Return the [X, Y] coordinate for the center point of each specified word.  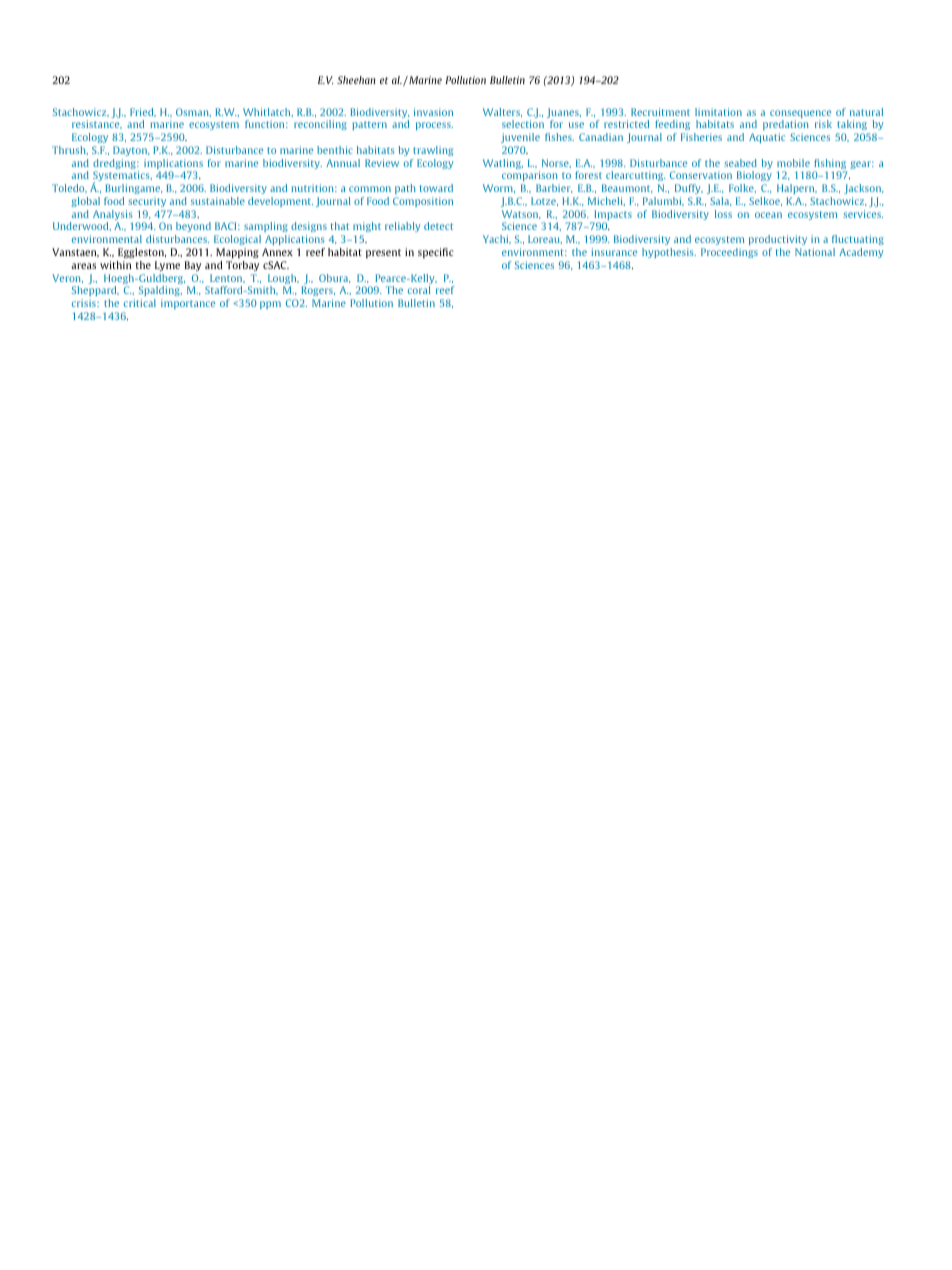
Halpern [797, 189]
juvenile [520, 138]
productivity [778, 240]
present [383, 253]
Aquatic [767, 138]
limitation [718, 112]
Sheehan [356, 80]
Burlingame [134, 189]
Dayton [131, 151]
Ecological [237, 240]
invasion [433, 112]
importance [188, 304]
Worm [499, 188]
